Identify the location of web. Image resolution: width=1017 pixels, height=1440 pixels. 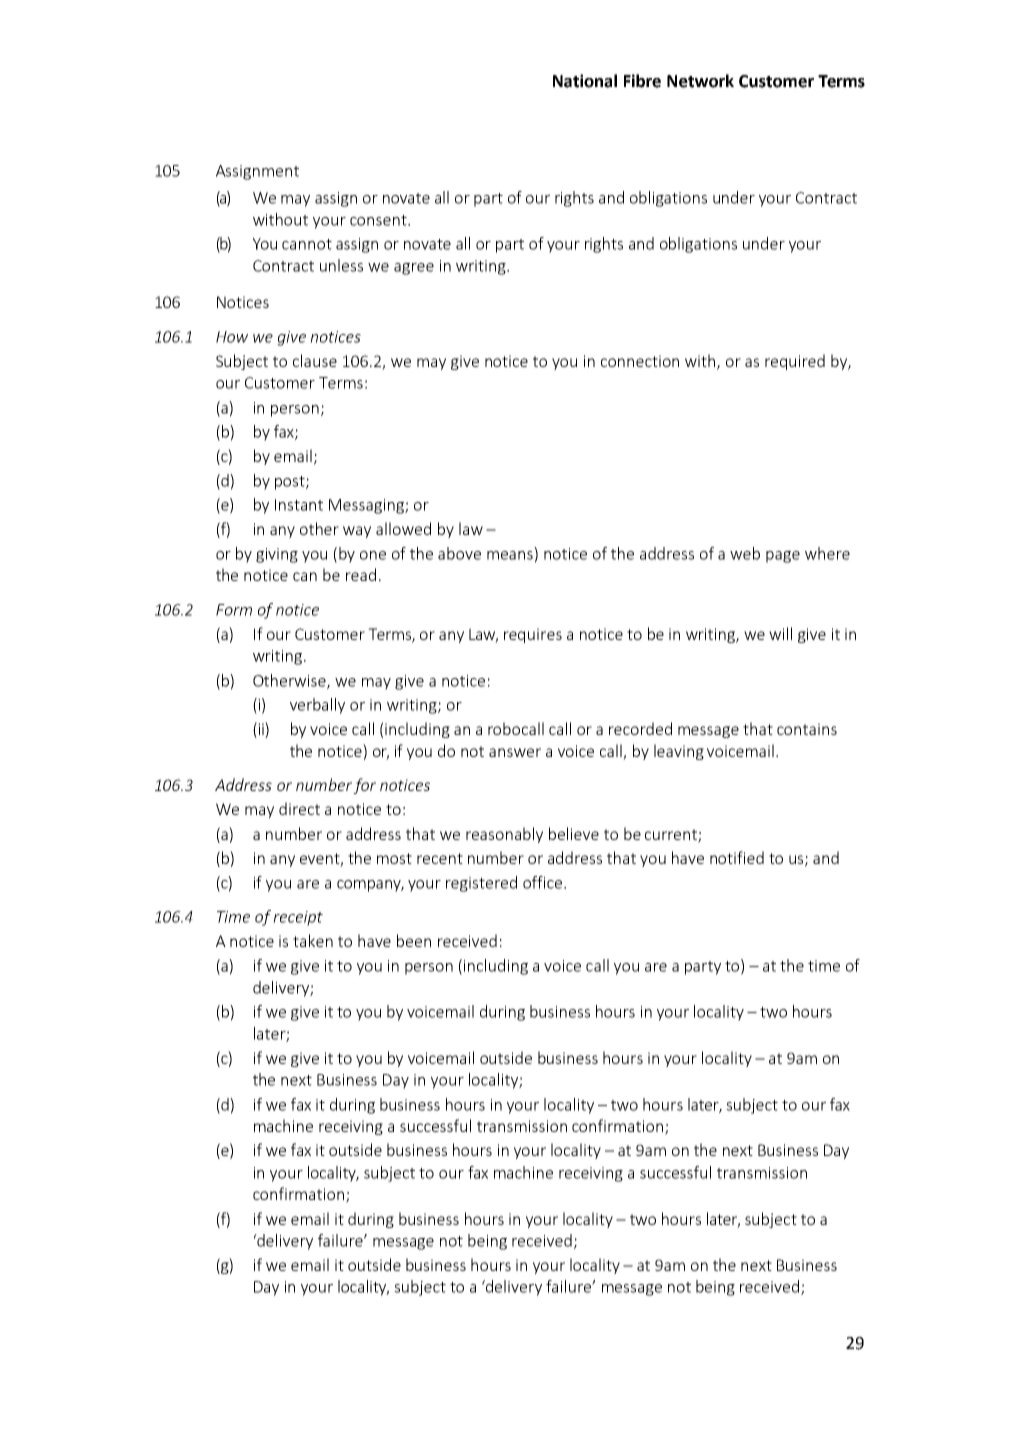
(745, 553).
